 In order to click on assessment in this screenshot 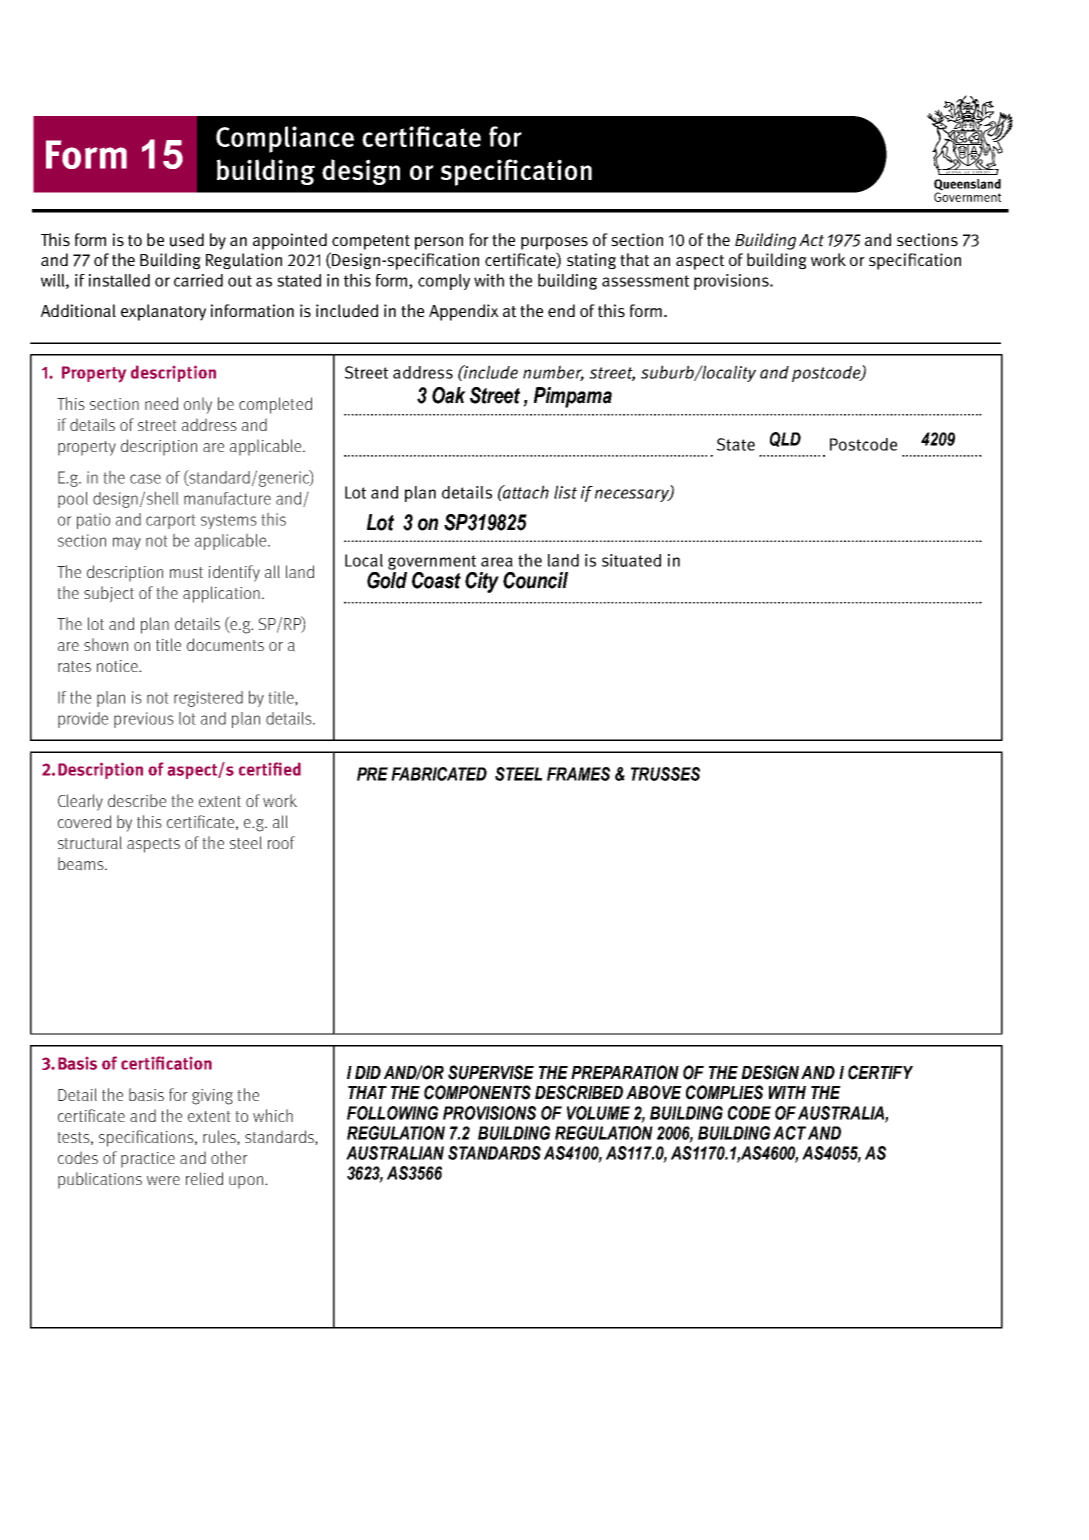, I will do `click(645, 281)`.
